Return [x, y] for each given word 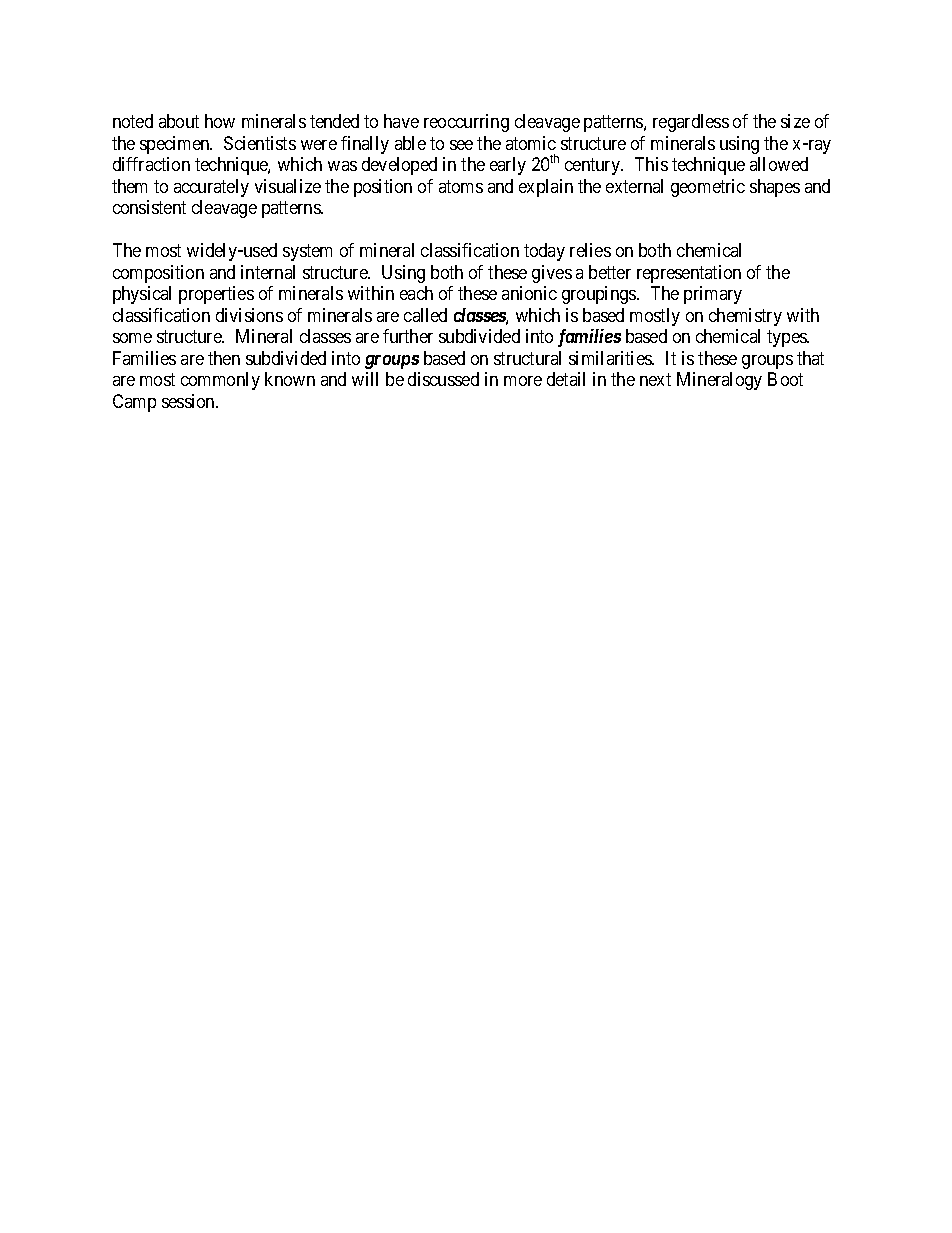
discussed [443, 379]
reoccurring [466, 123]
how [220, 121]
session [189, 401]
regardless [691, 123]
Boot [785, 379]
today [544, 252]
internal [268, 272]
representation [689, 274]
